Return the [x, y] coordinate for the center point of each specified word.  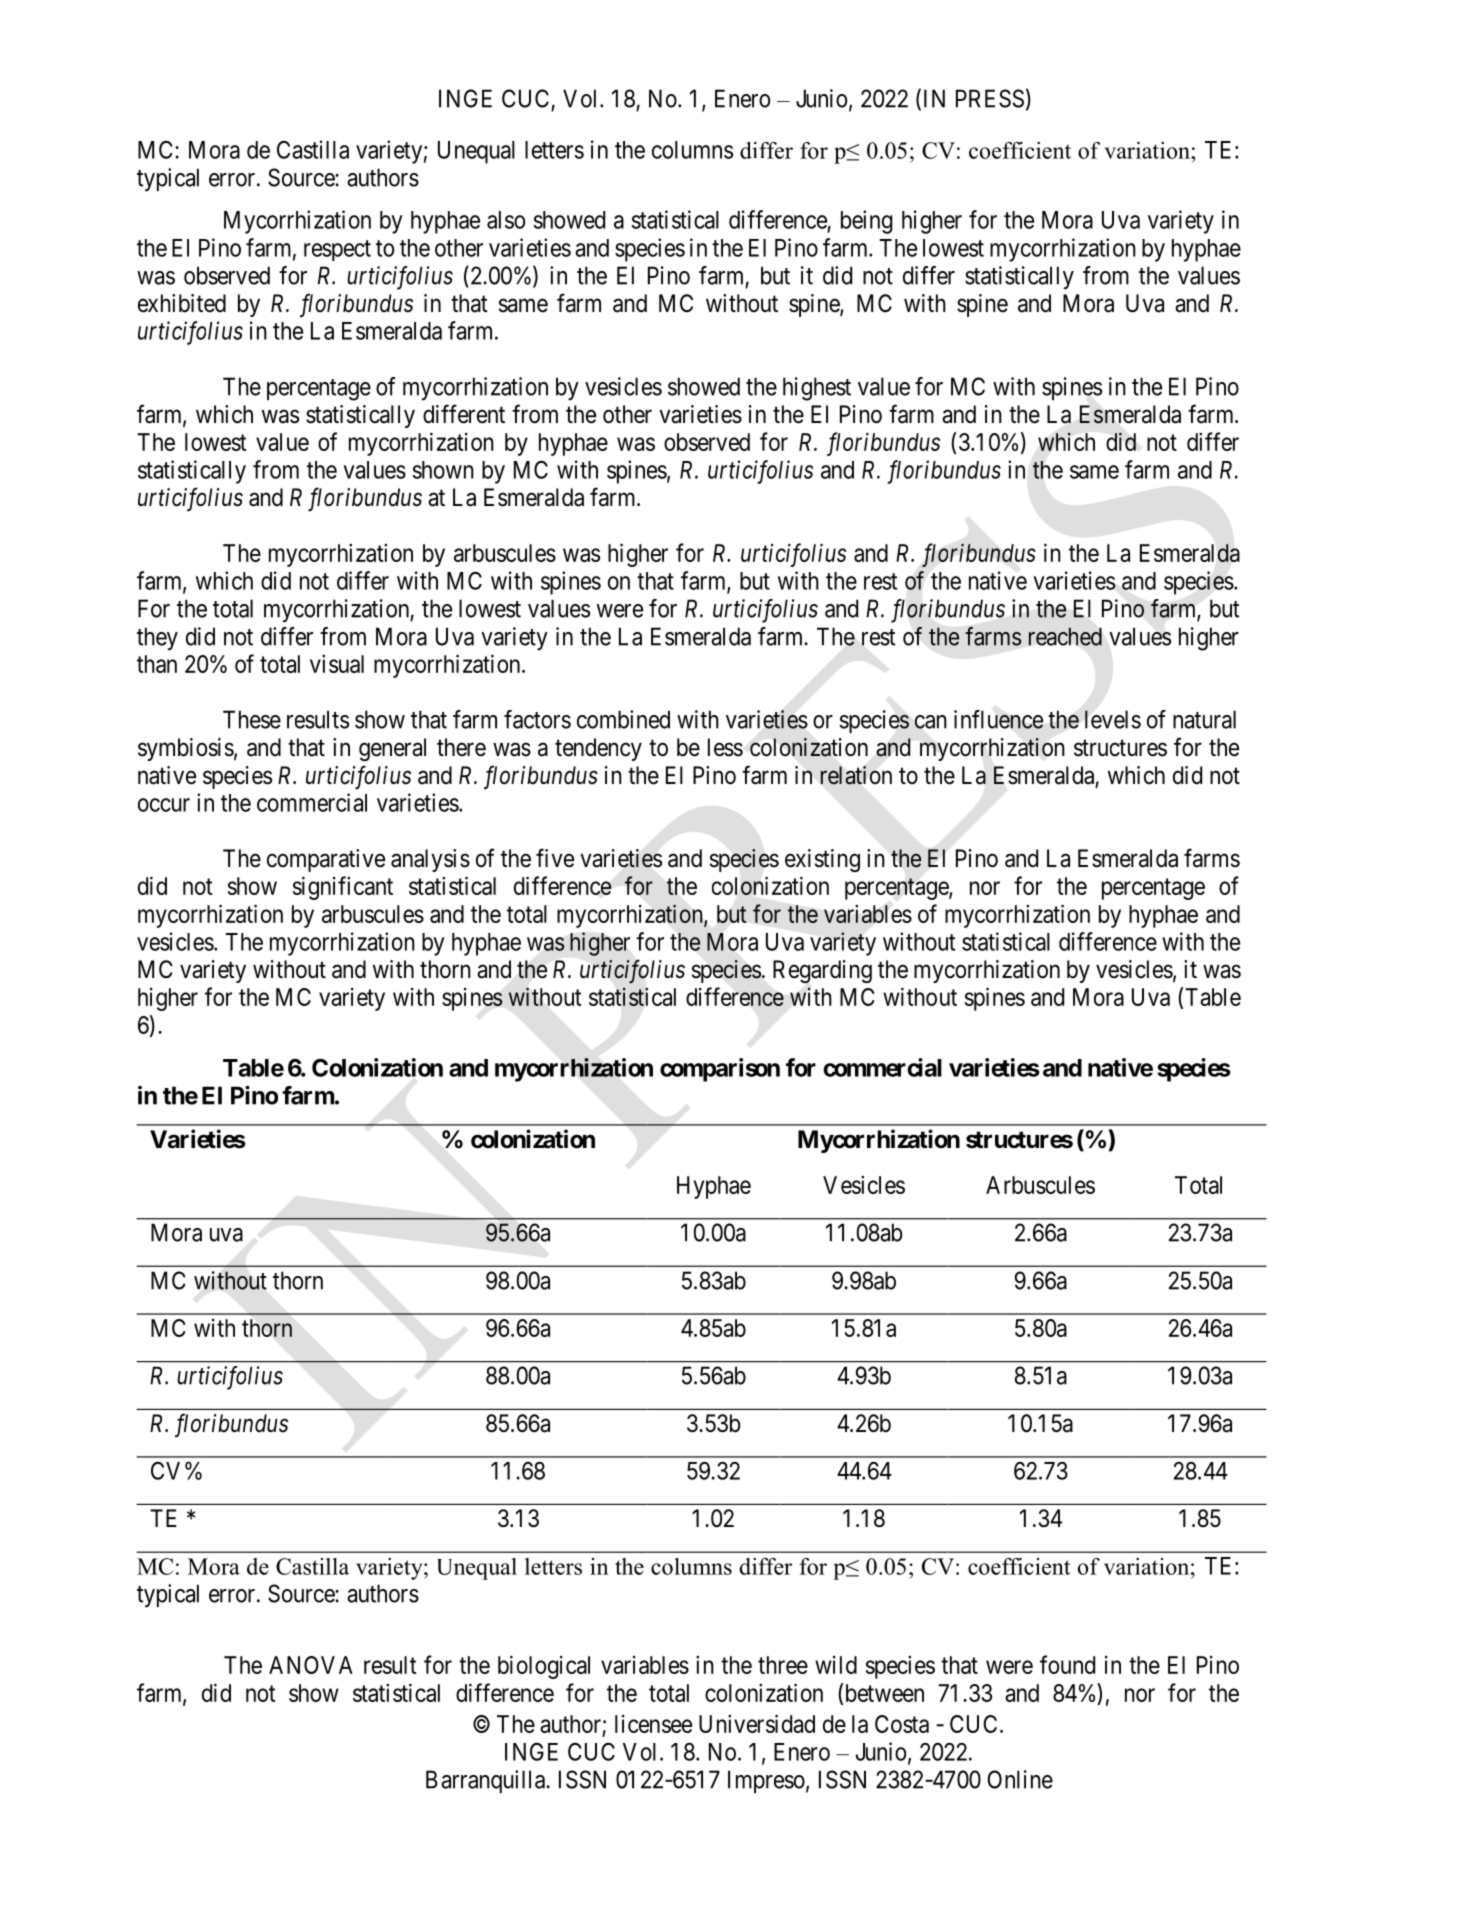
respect [337, 250]
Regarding [822, 971]
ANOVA [311, 1665]
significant [343, 888]
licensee [653, 1724]
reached [1065, 636]
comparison [720, 1070]
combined [623, 719]
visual [337, 664]
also [506, 220]
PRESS [990, 98]
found [1067, 1664]
